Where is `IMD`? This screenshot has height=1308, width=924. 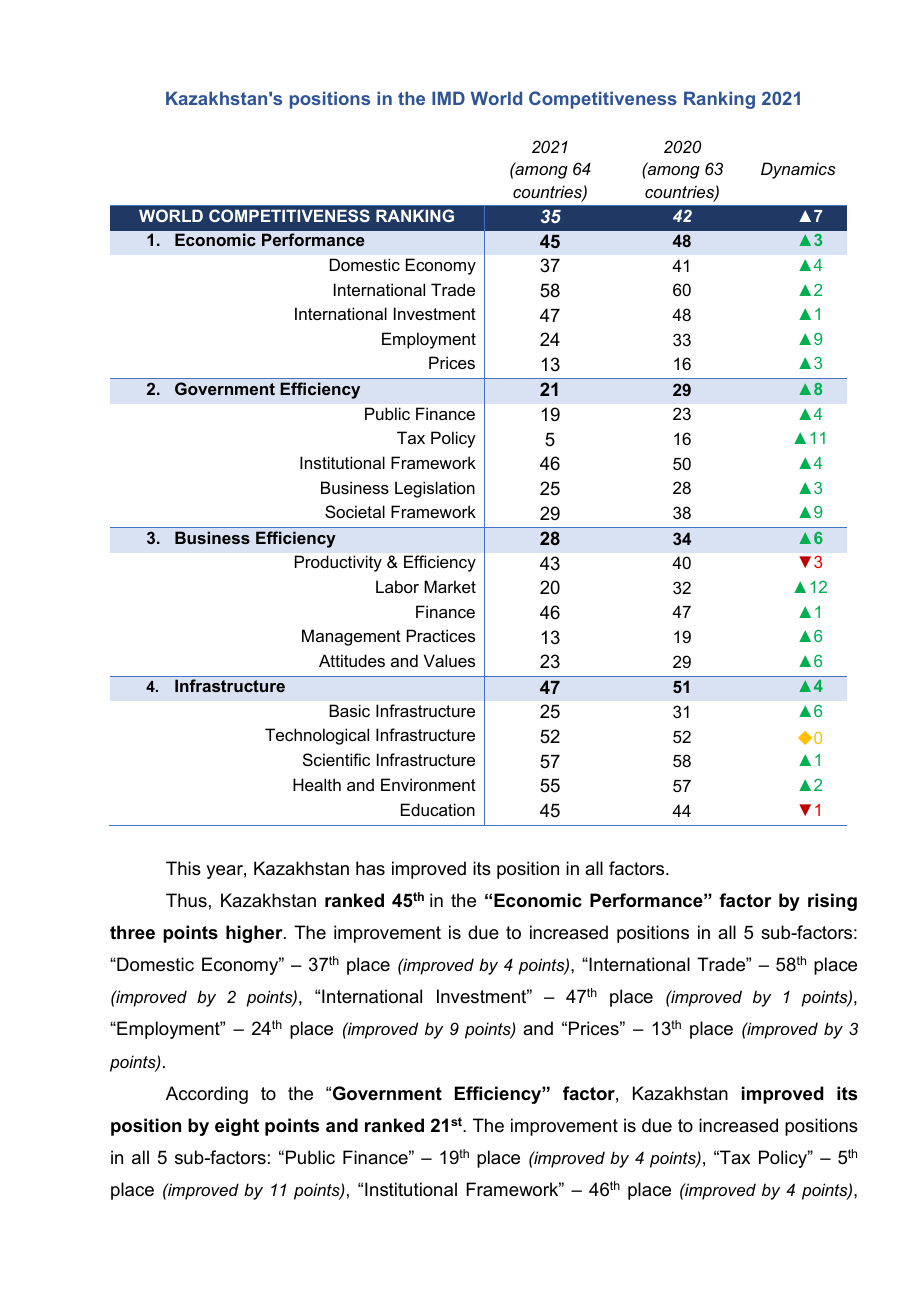
IMD is located at coordinates (448, 98).
